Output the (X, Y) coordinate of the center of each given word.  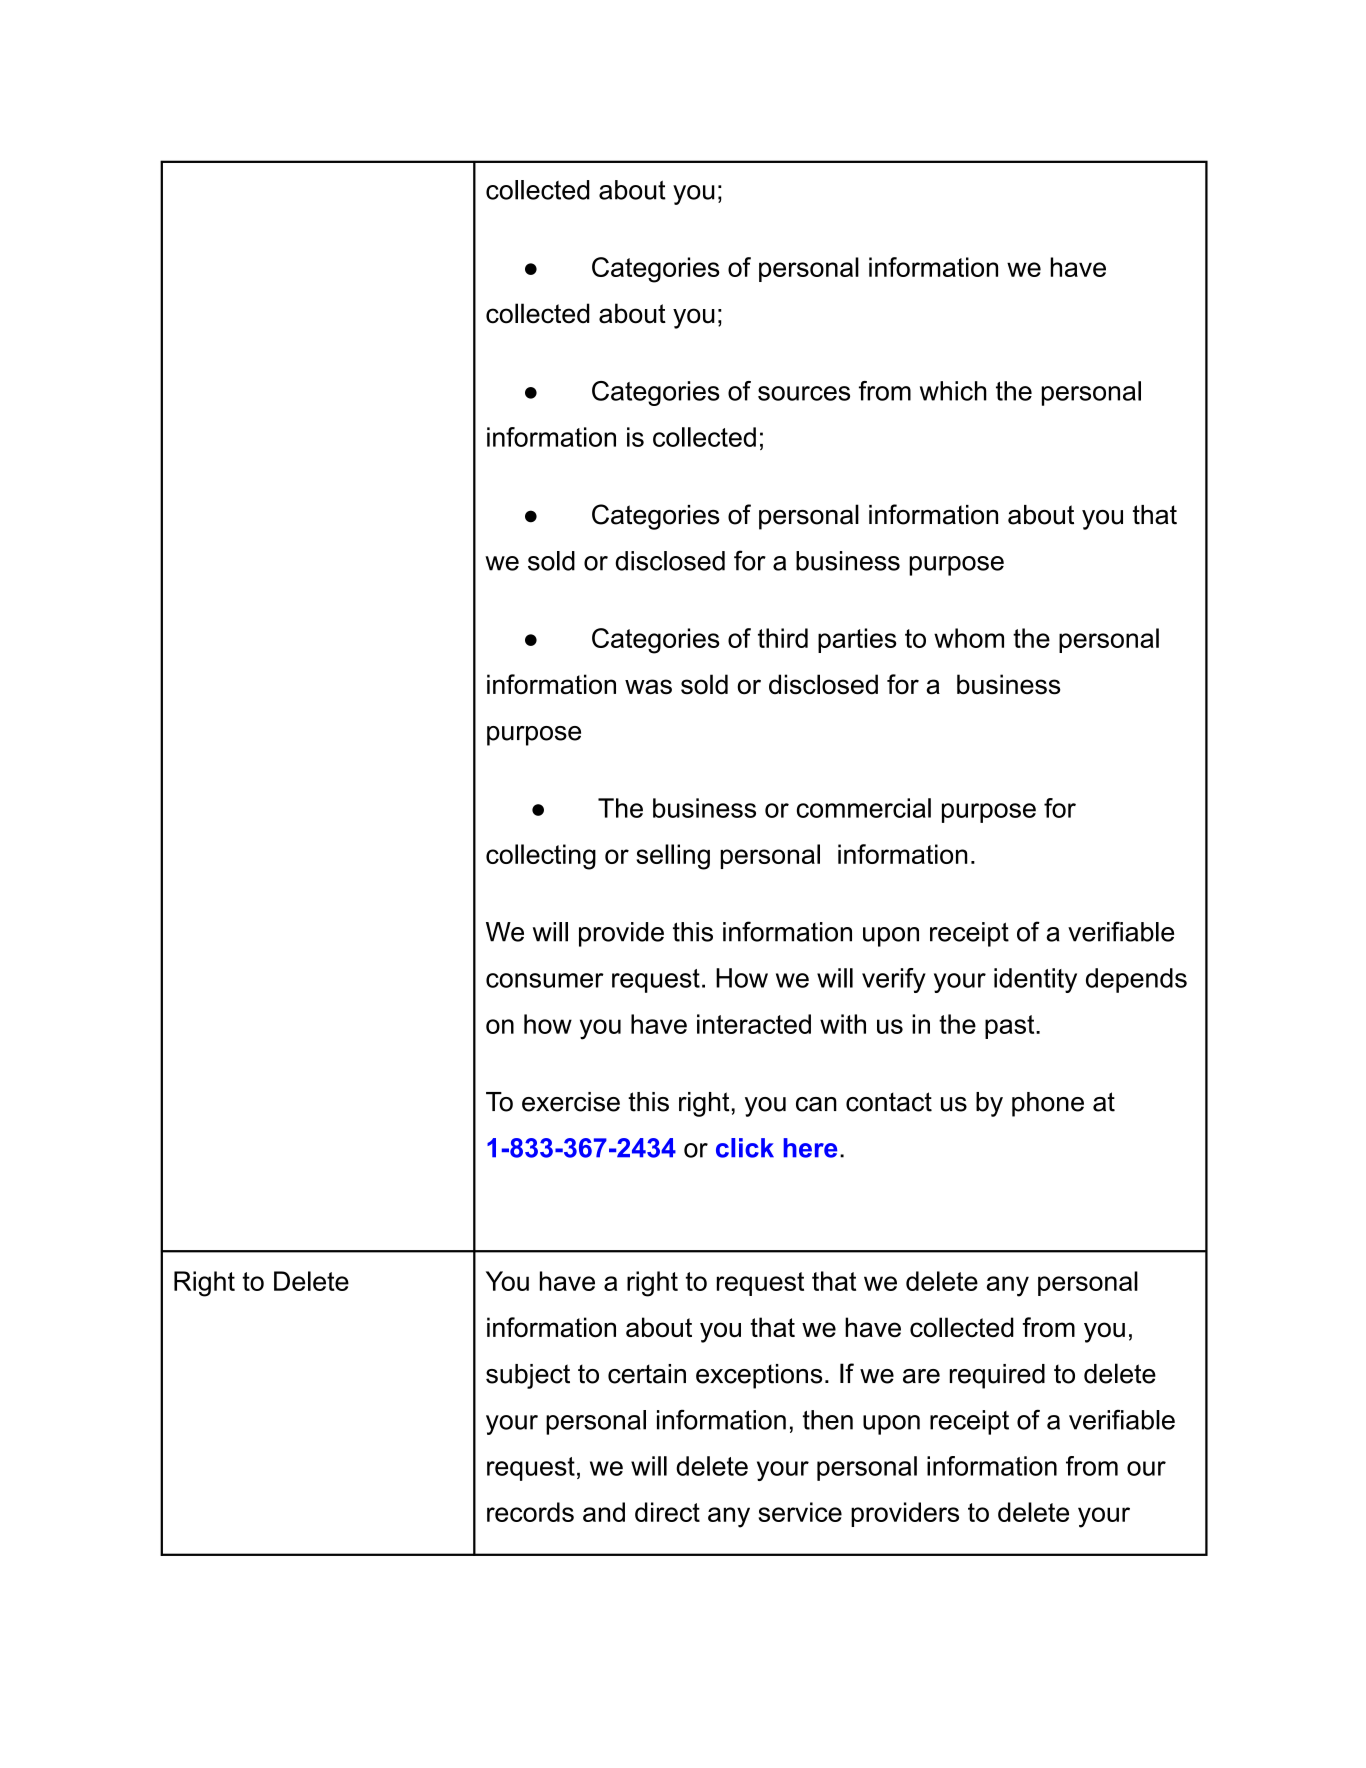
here (810, 1148)
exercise (571, 1102)
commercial (864, 808)
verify (894, 980)
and (604, 1512)
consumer (545, 980)
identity (1035, 980)
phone (1048, 1104)
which (953, 391)
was (648, 687)
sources (804, 393)
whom (969, 638)
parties (857, 640)
